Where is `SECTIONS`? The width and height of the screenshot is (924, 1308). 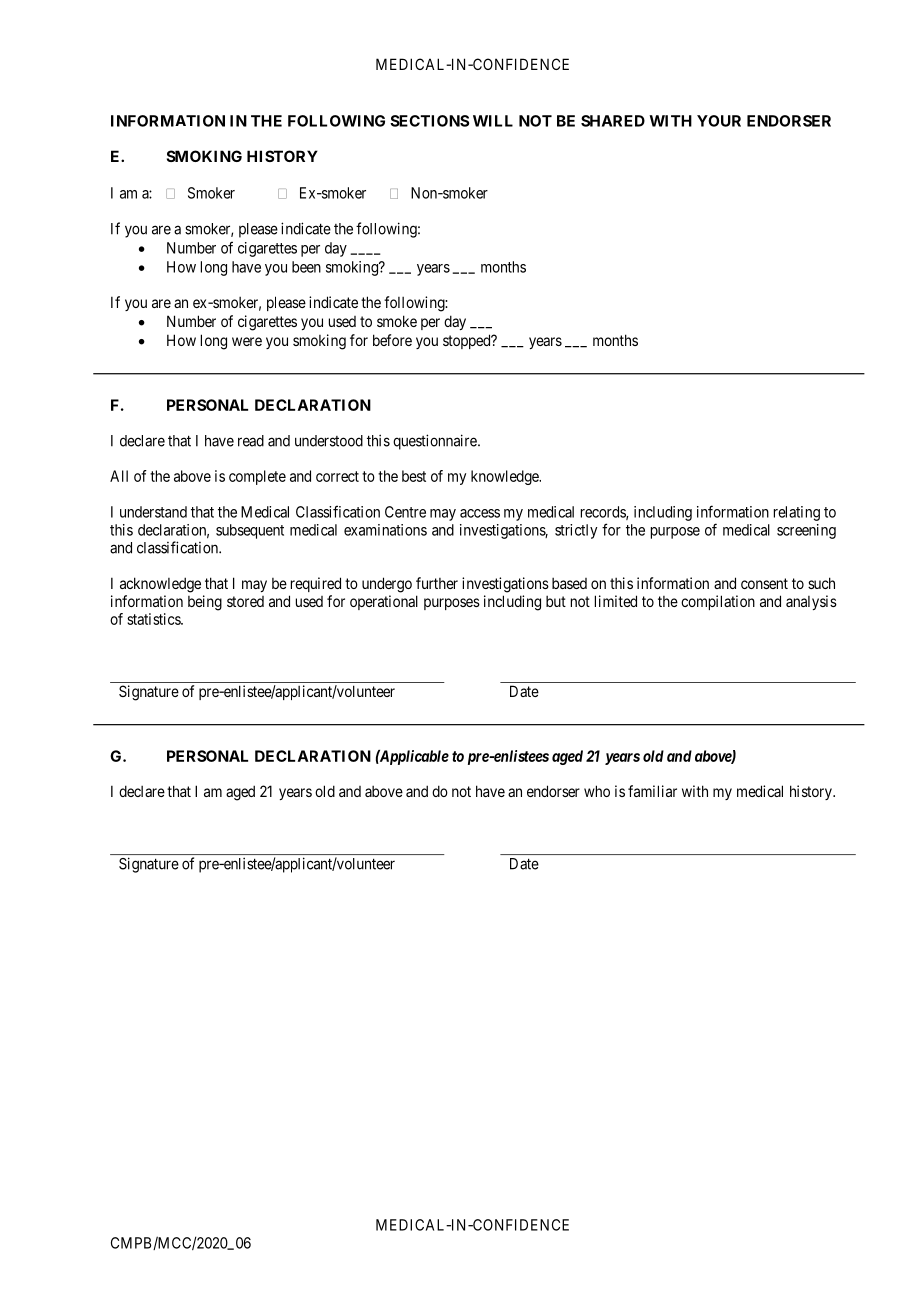 SECTIONS is located at coordinates (429, 121).
